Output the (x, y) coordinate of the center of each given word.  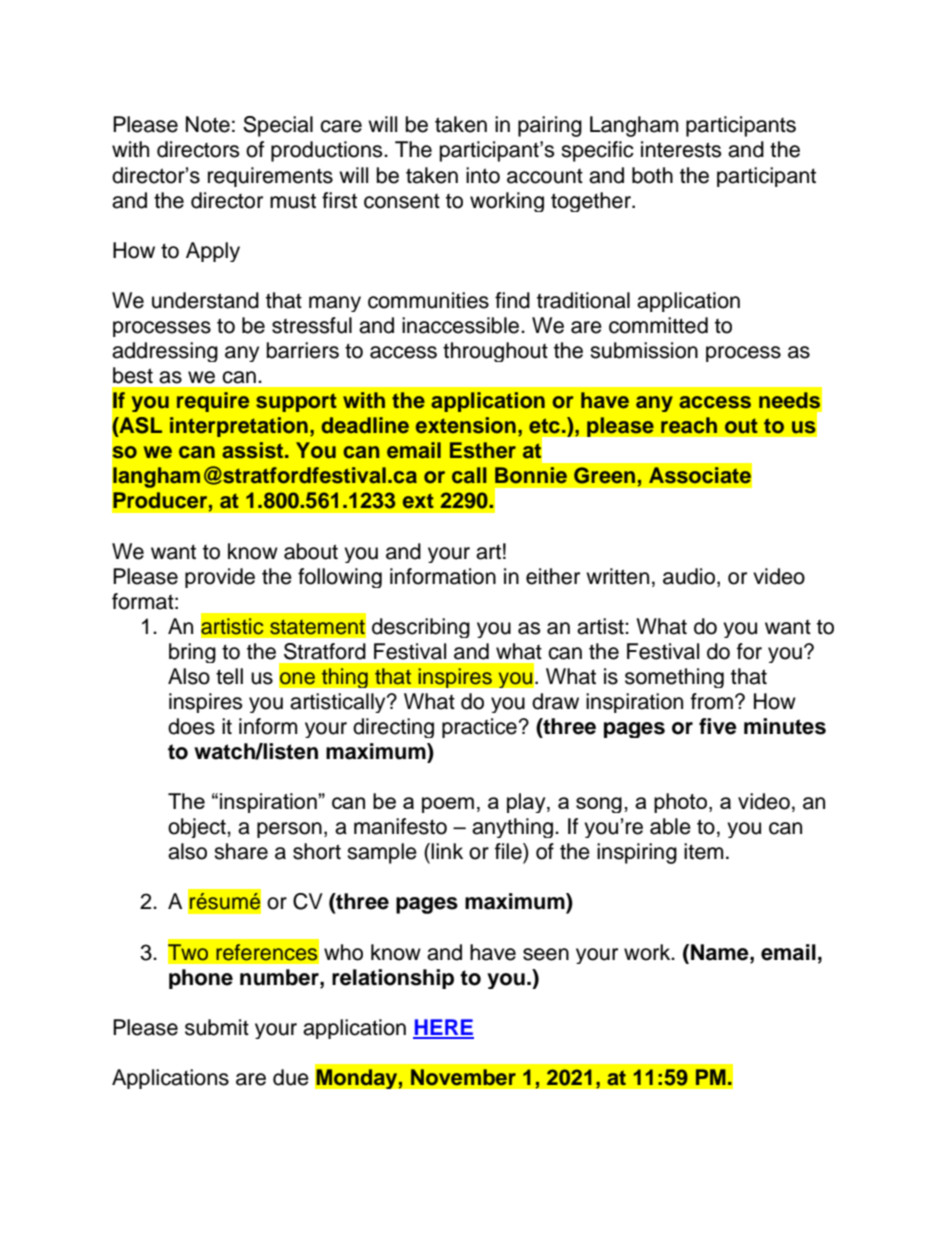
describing (421, 628)
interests (681, 149)
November (463, 1077)
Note (208, 124)
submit (217, 1027)
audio (690, 576)
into (483, 175)
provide (220, 578)
